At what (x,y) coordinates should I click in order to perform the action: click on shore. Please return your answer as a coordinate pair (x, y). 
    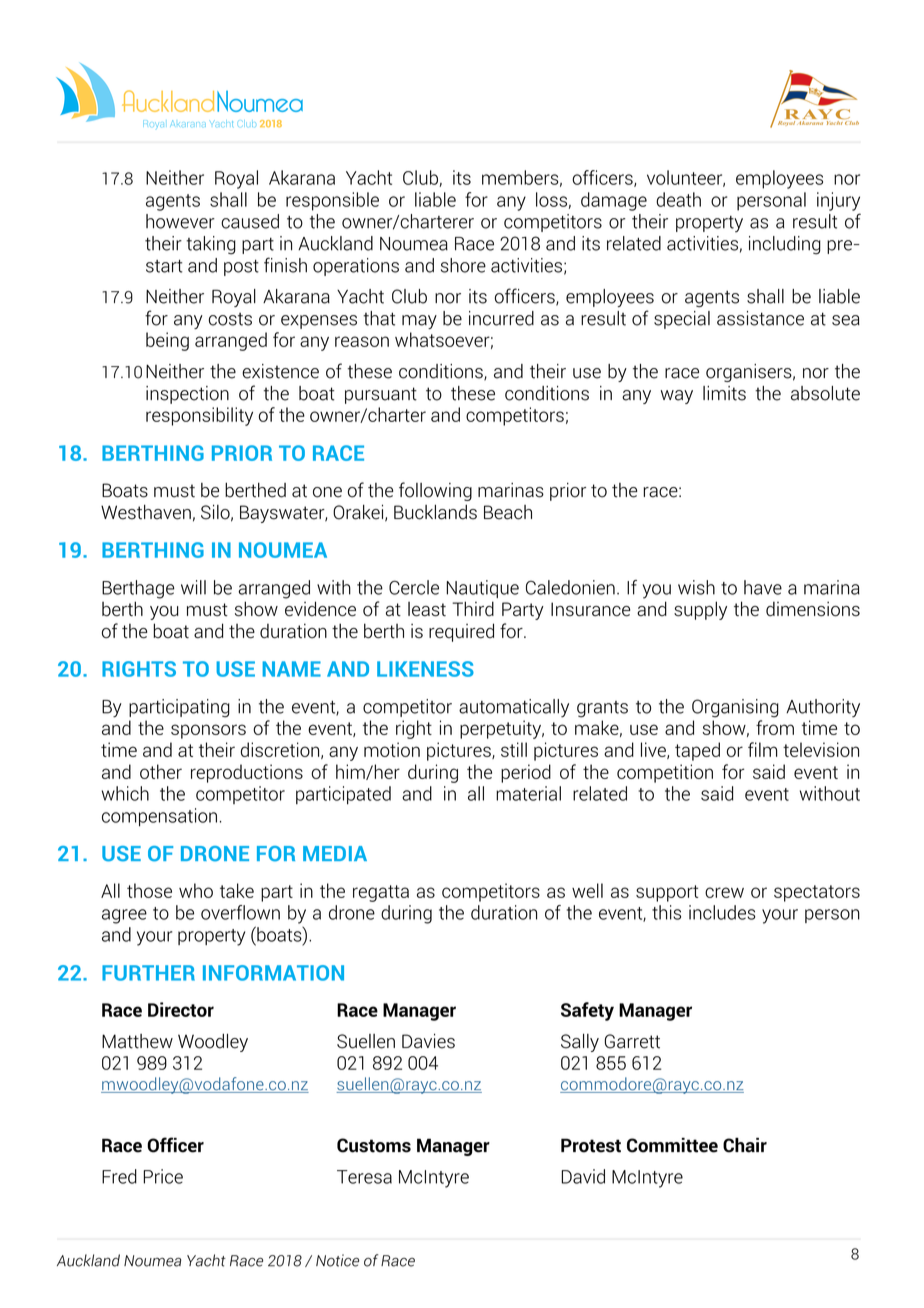
    Looking at the image, I should click on (463, 265).
